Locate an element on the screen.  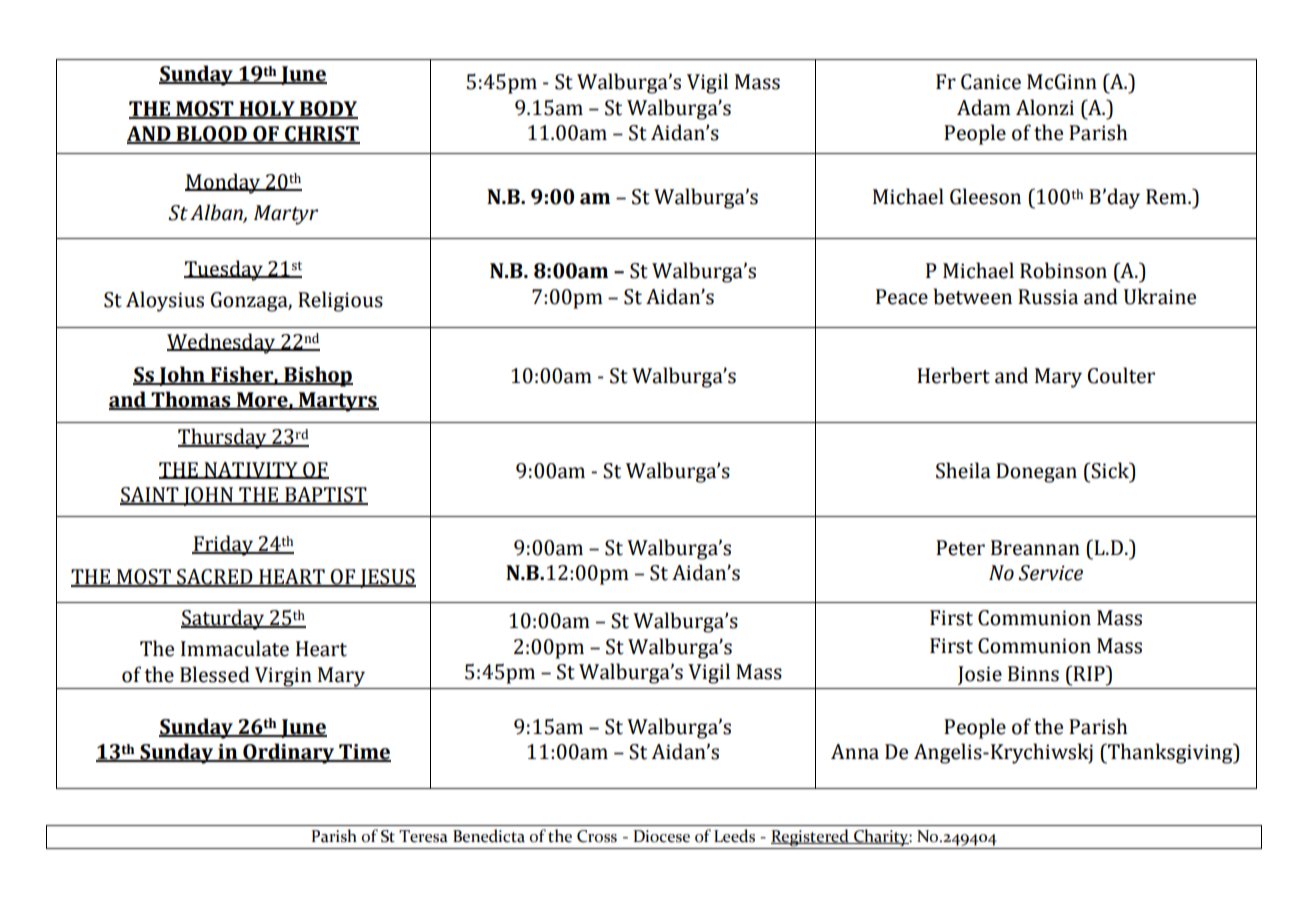
SACRED is located at coordinates (215, 578).
